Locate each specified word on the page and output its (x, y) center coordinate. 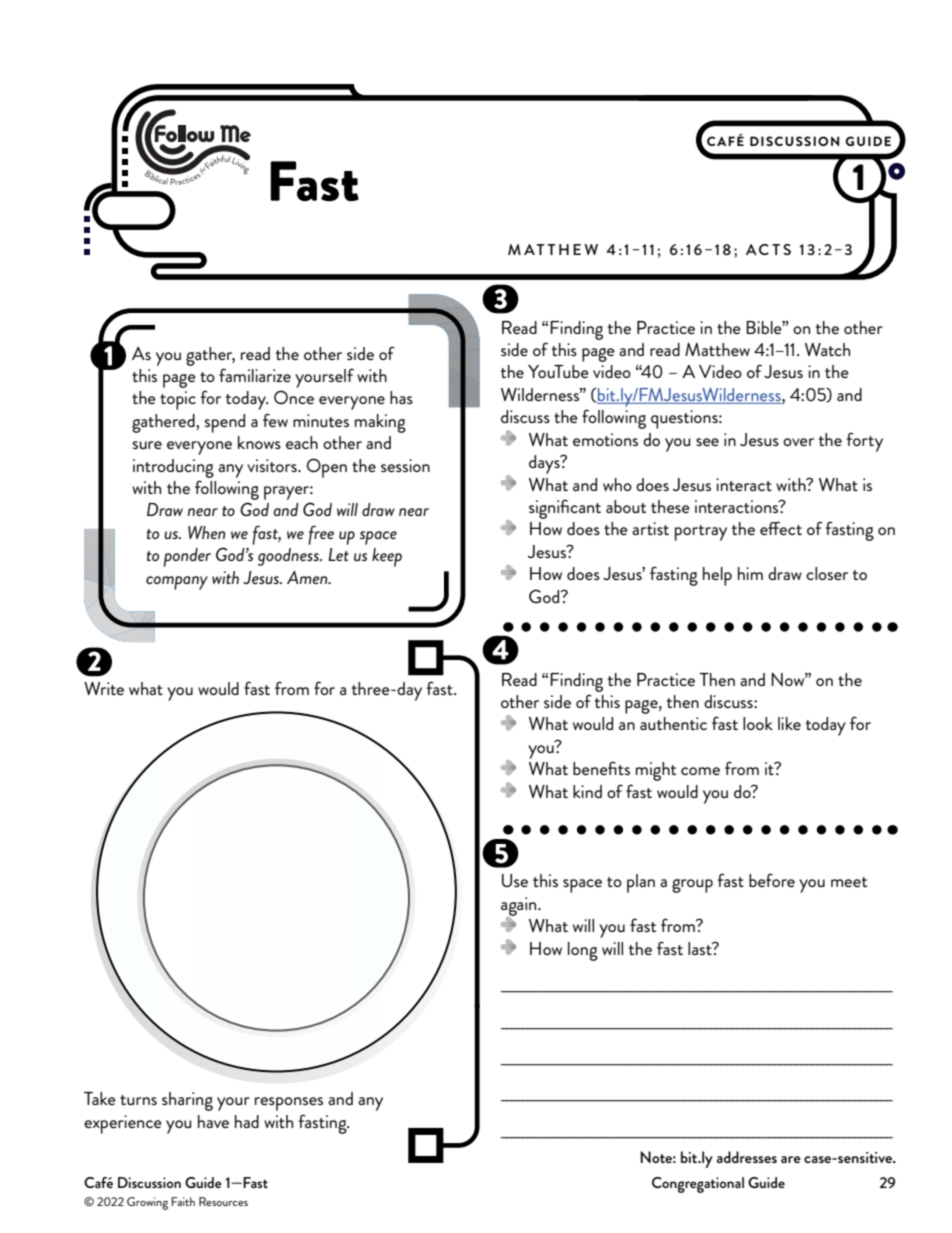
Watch (827, 349)
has (401, 397)
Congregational (698, 1185)
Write (104, 688)
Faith (183, 1201)
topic (178, 400)
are (791, 1159)
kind (587, 791)
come (700, 771)
